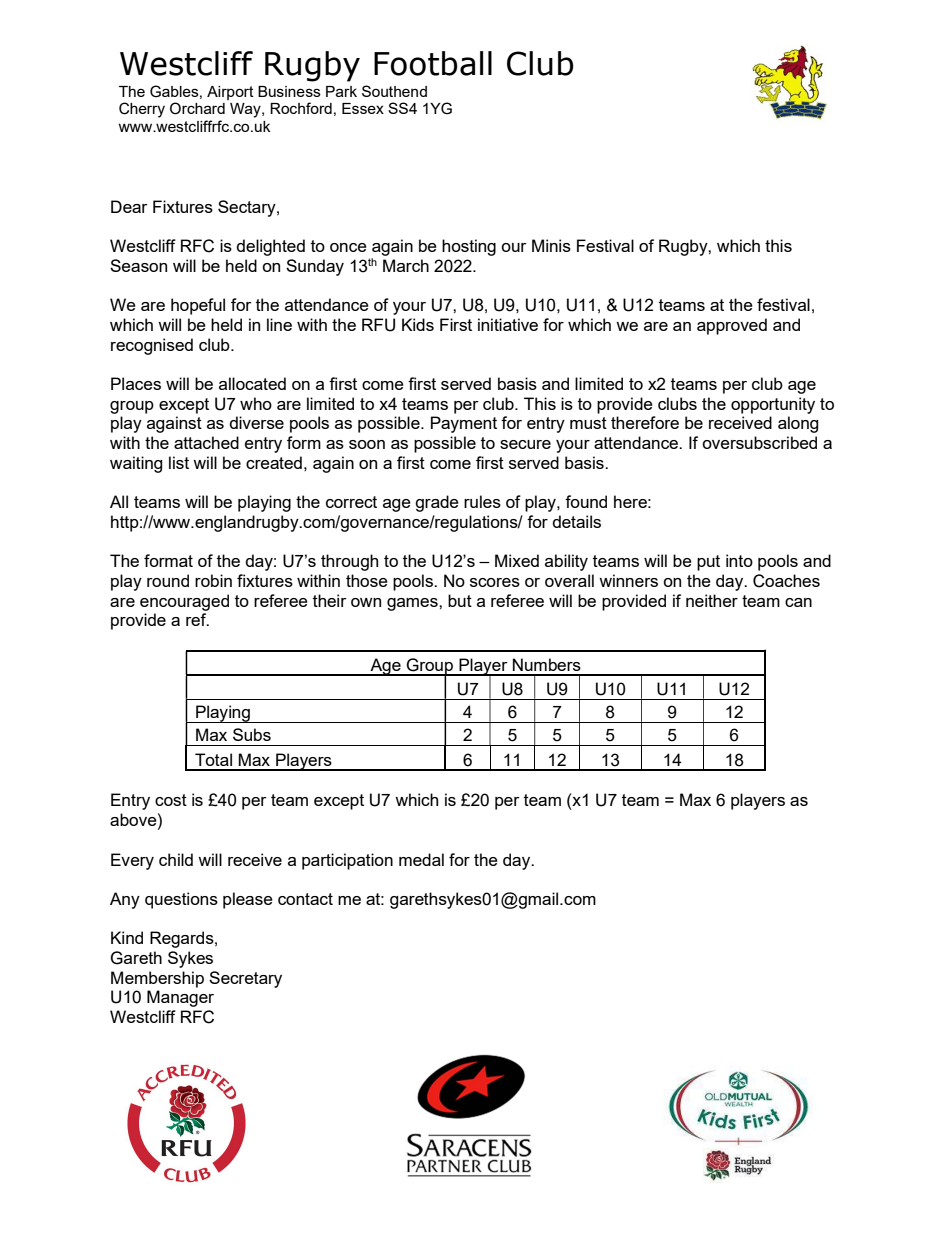  I want to click on medal, so click(421, 859).
